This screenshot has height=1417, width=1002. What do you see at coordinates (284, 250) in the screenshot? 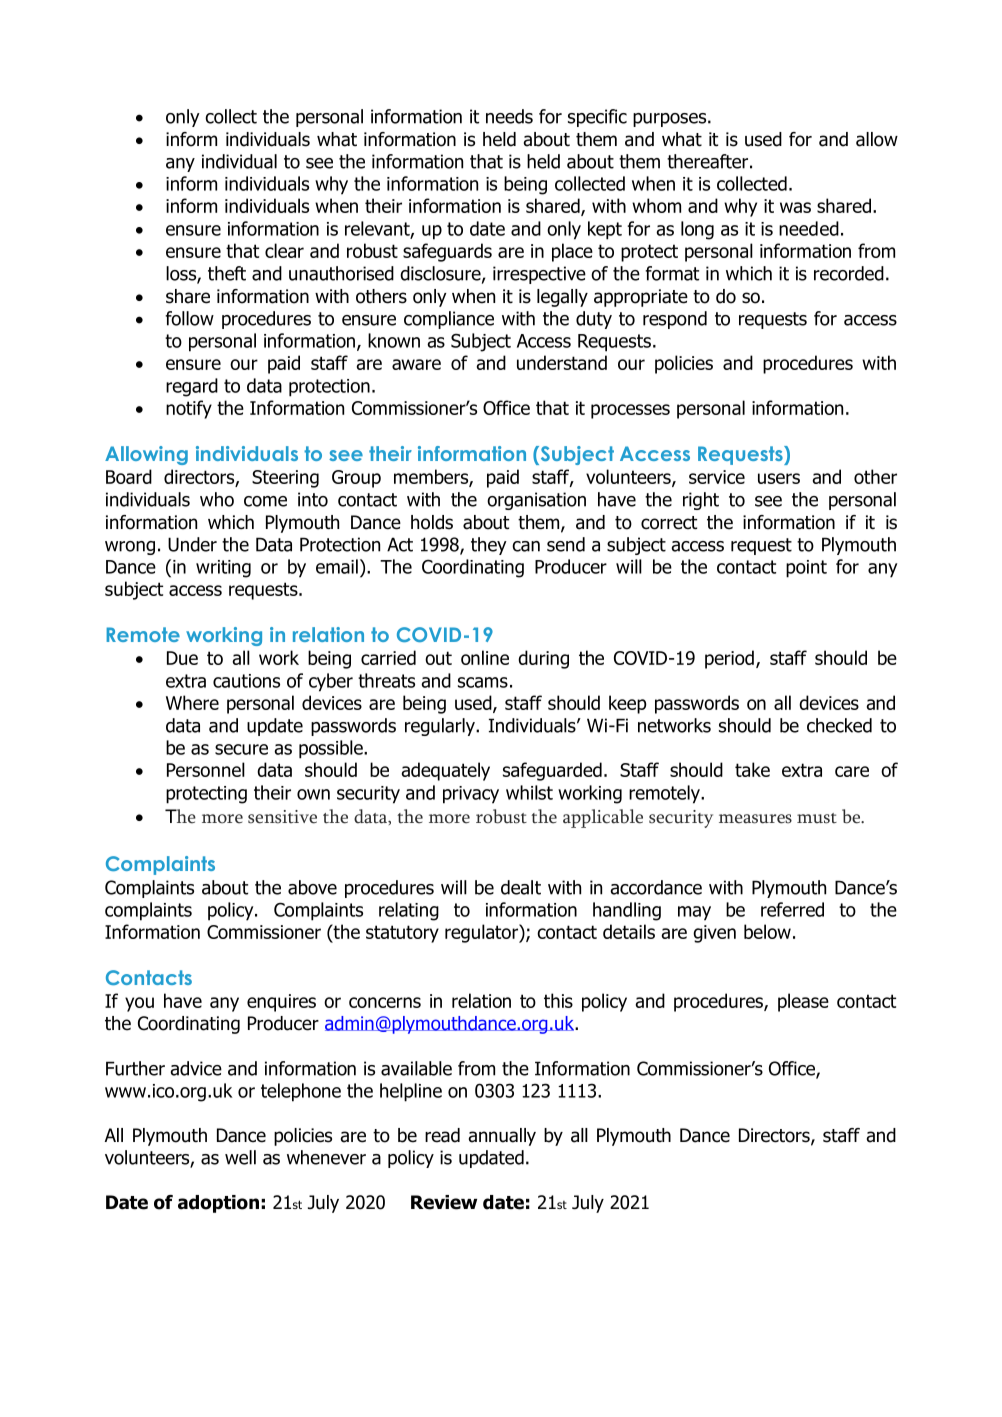
I see `clear` at bounding box center [284, 250].
